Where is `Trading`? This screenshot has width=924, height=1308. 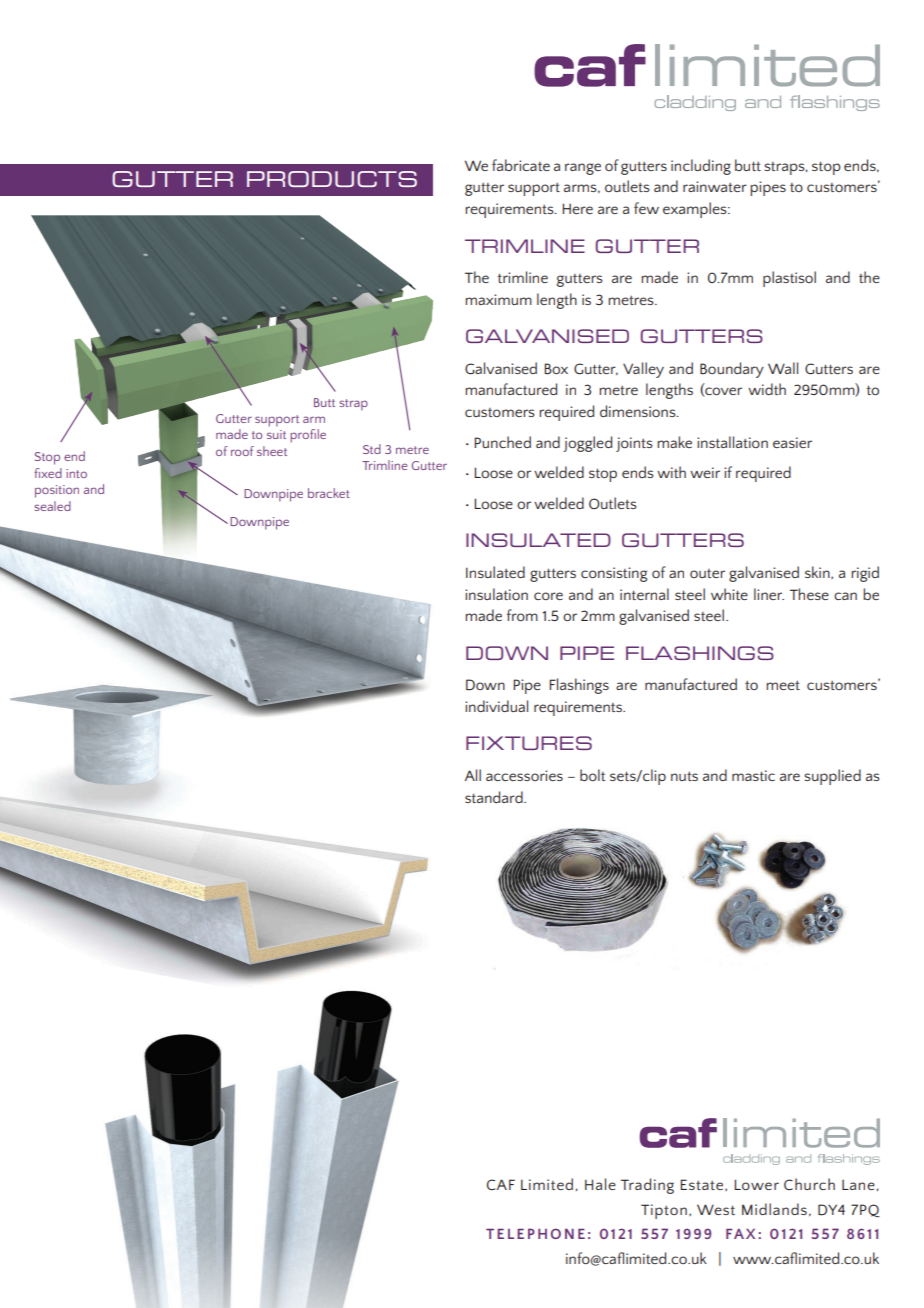
Trading is located at coordinates (647, 1186).
